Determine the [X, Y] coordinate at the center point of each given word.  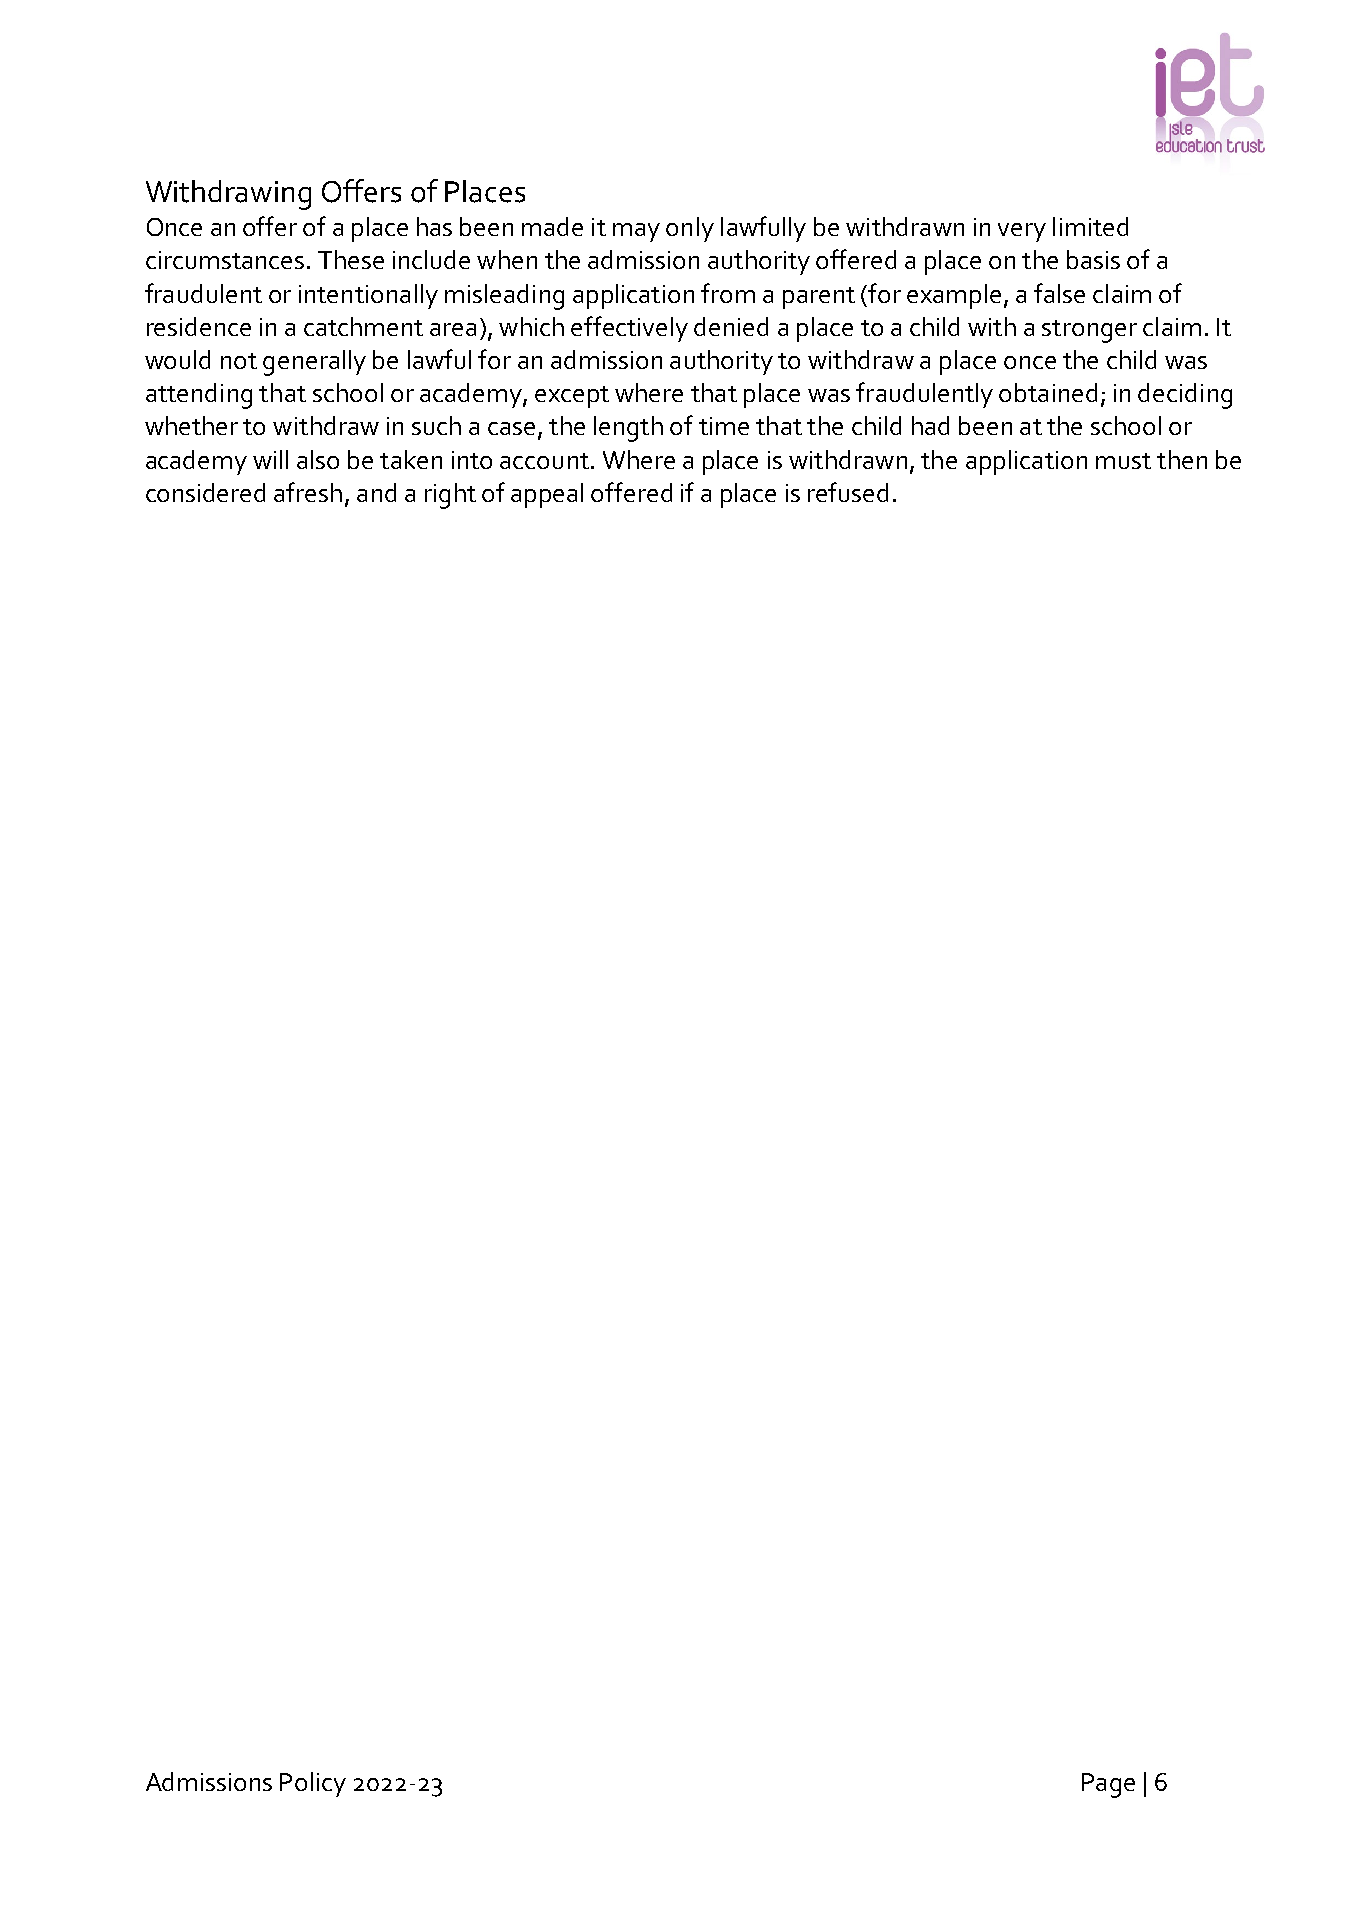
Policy [313, 1784]
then [1182, 459]
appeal [547, 495]
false [1059, 293]
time [724, 426]
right [450, 496]
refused [848, 492]
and [376, 492]
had [930, 425]
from [728, 293]
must [1123, 461]
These [351, 259]
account [544, 461]
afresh [308, 492]
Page [1108, 1785]
